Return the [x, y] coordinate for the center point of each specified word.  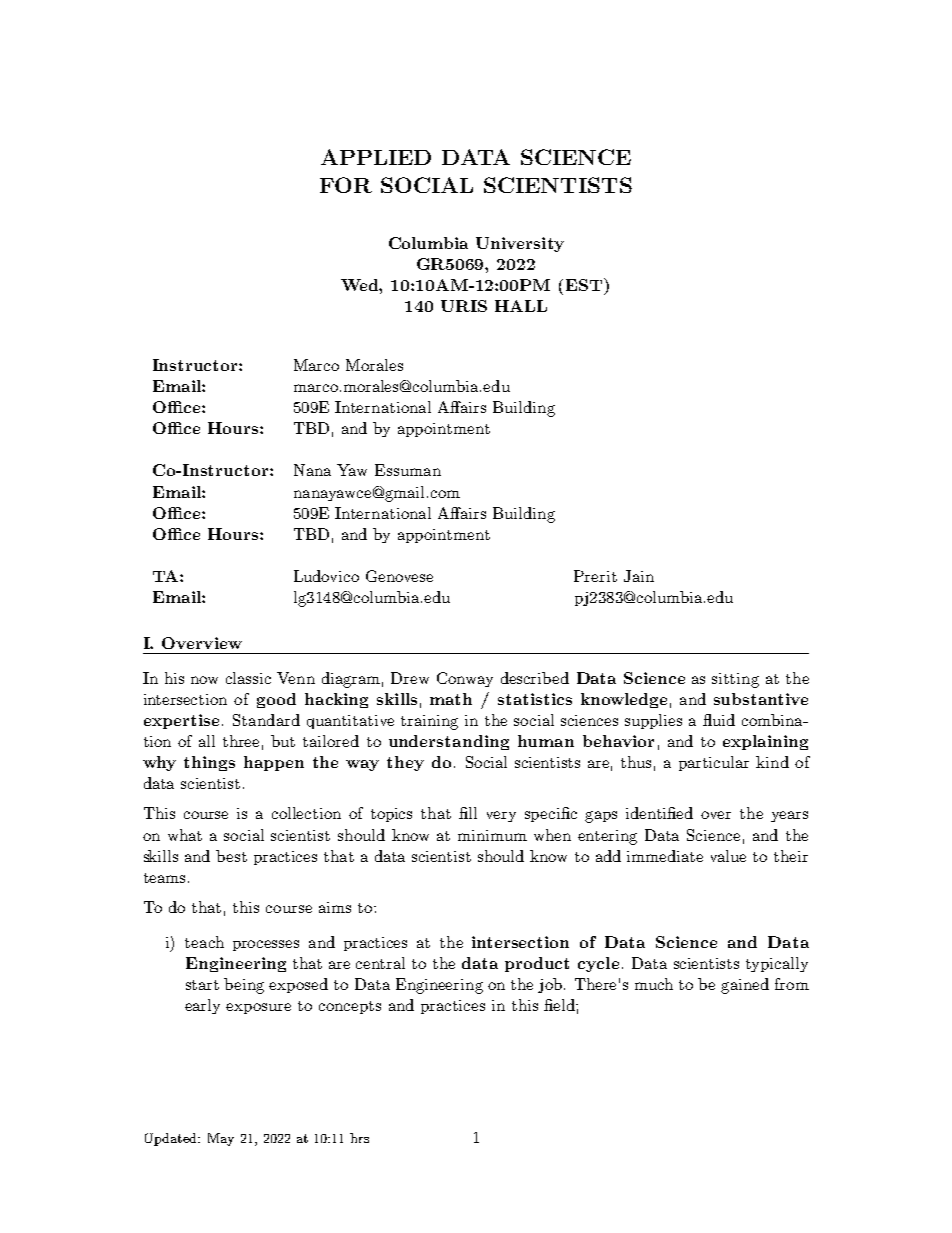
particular [714, 763]
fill [468, 813]
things [209, 763]
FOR [346, 185]
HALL [521, 306]
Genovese [399, 576]
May [221, 1139]
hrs [359, 1138]
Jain [639, 576]
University [520, 244]
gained [745, 986]
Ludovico [326, 576]
